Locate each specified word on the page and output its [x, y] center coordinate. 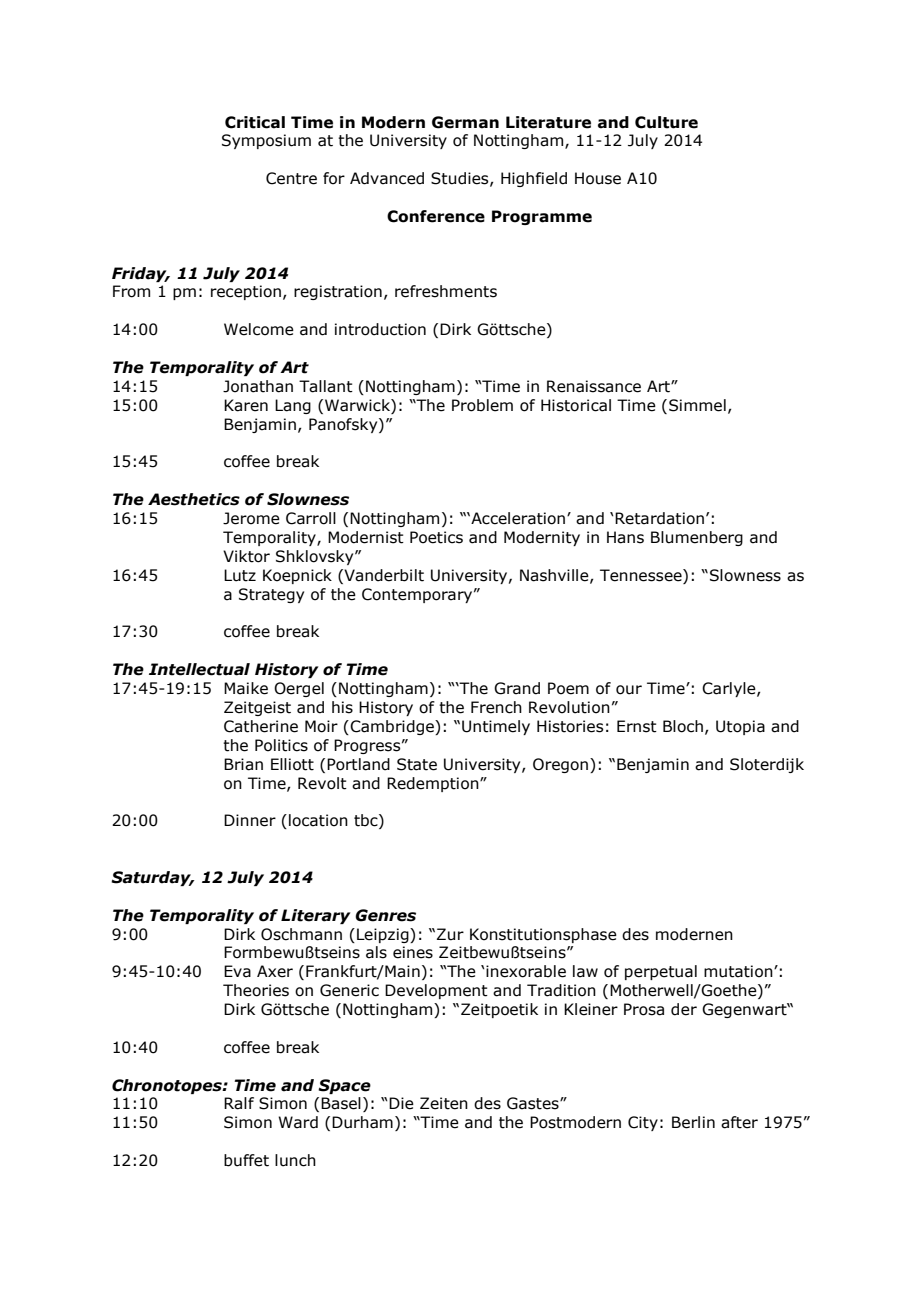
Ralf [239, 1103]
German [465, 122]
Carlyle [730, 689]
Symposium [266, 141]
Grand [517, 688]
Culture [666, 122]
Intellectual [199, 669]
